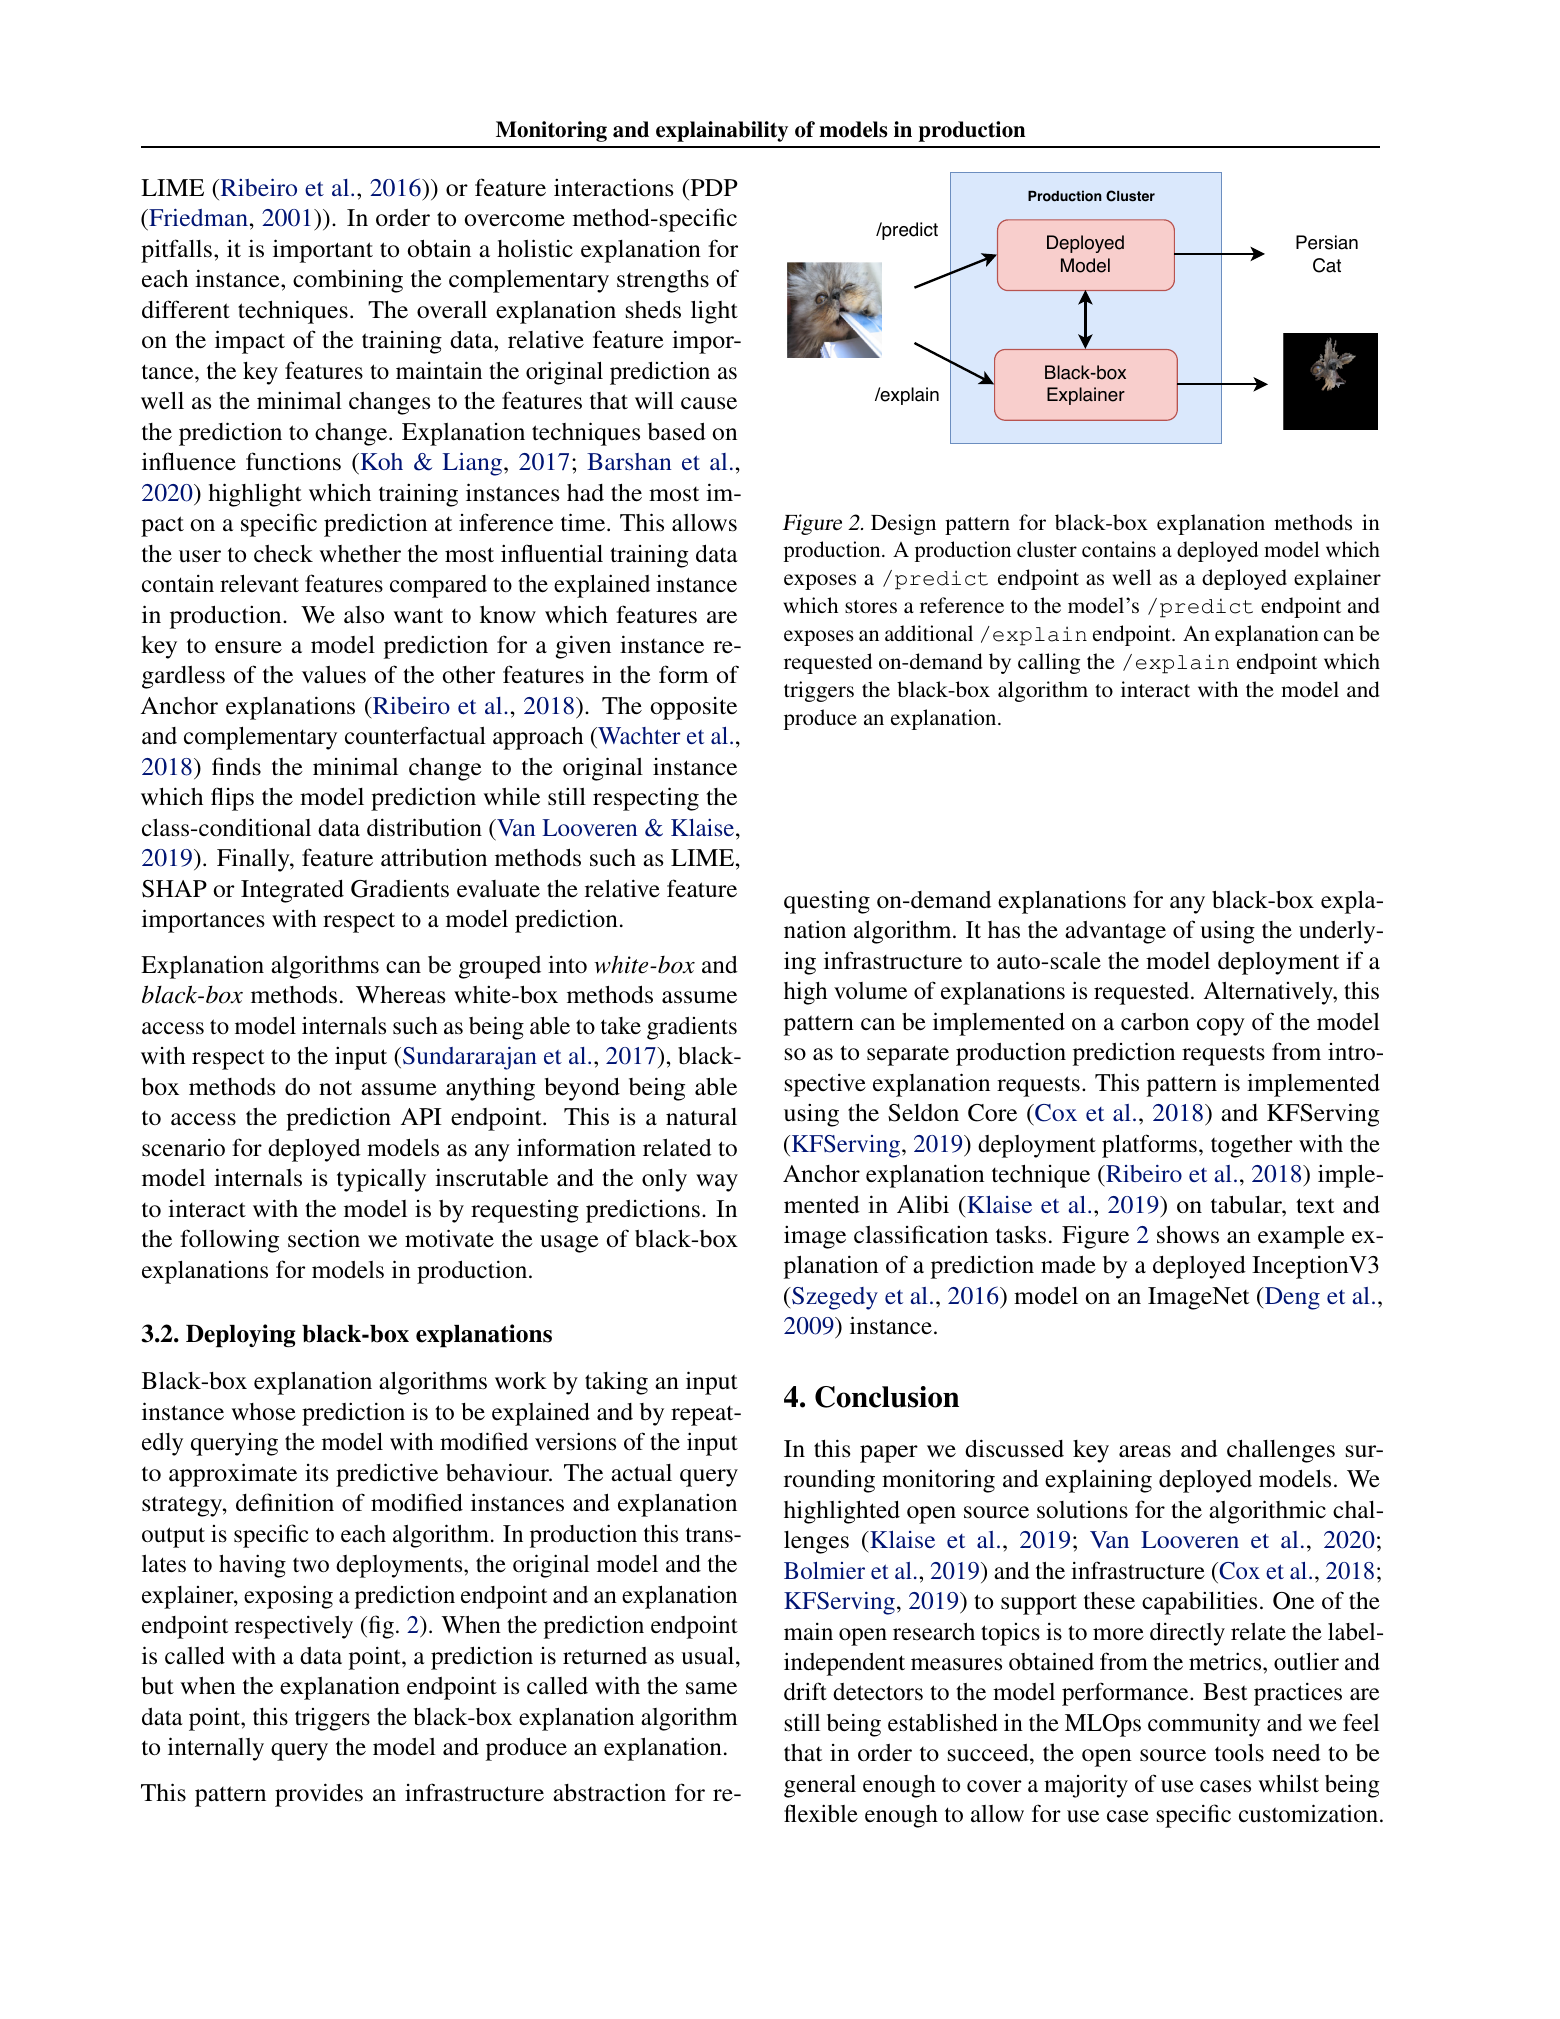  I want to click on Persian, so click(1327, 242).
